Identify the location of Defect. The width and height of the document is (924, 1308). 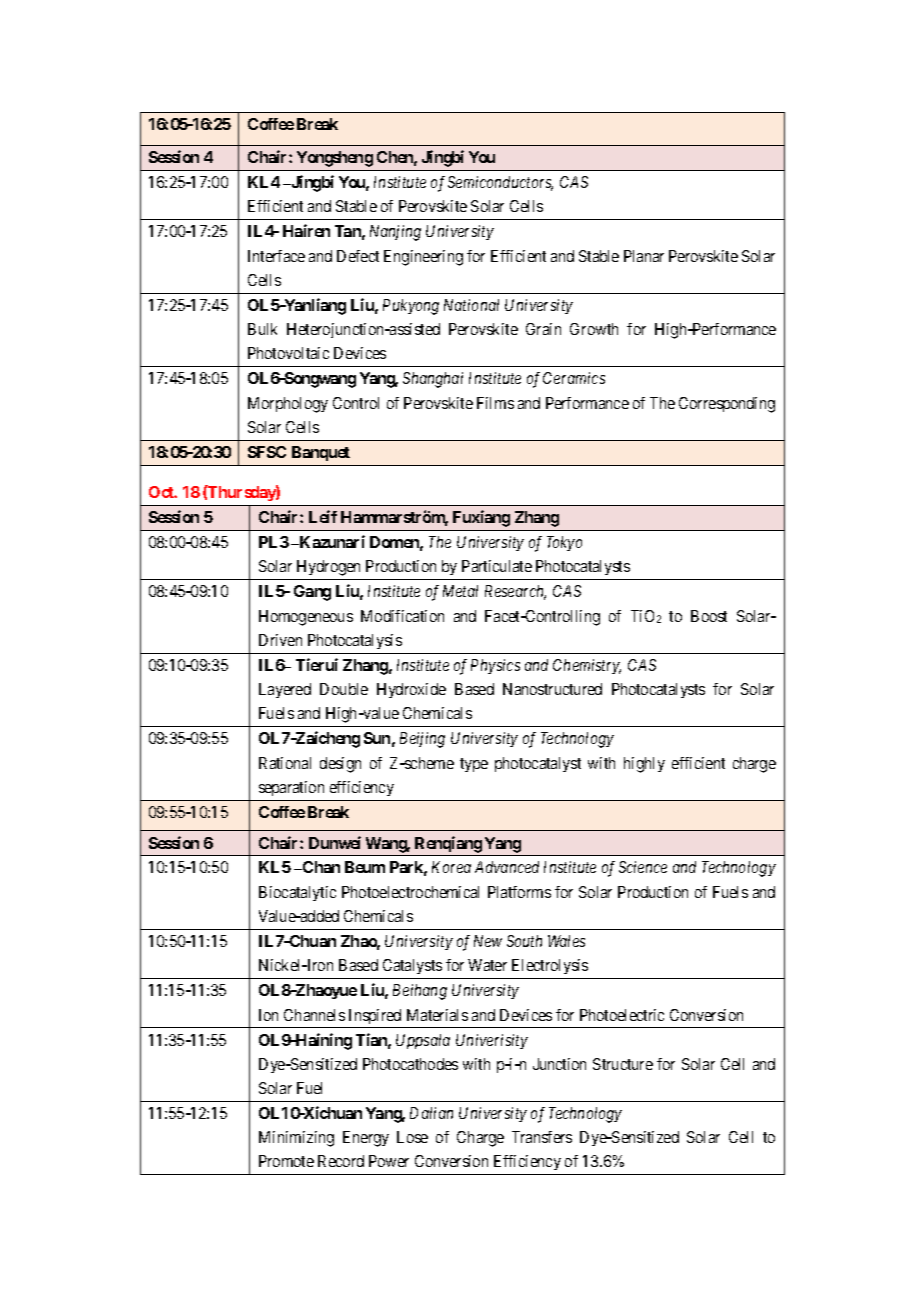
(358, 256).
